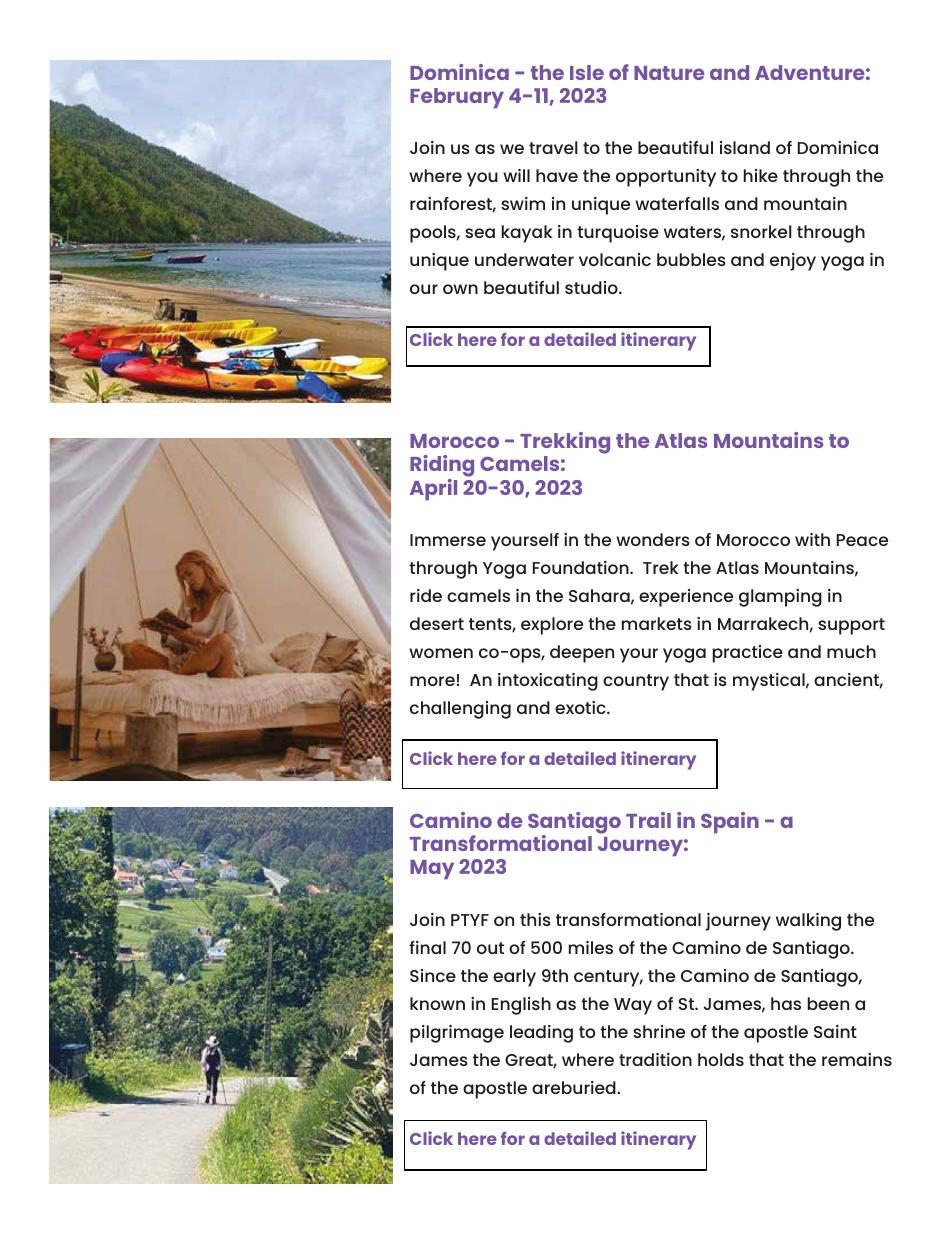 This screenshot has width=952, height=1233. Describe the element at coordinates (669, 73) in the screenshot. I see `Nature` at that location.
